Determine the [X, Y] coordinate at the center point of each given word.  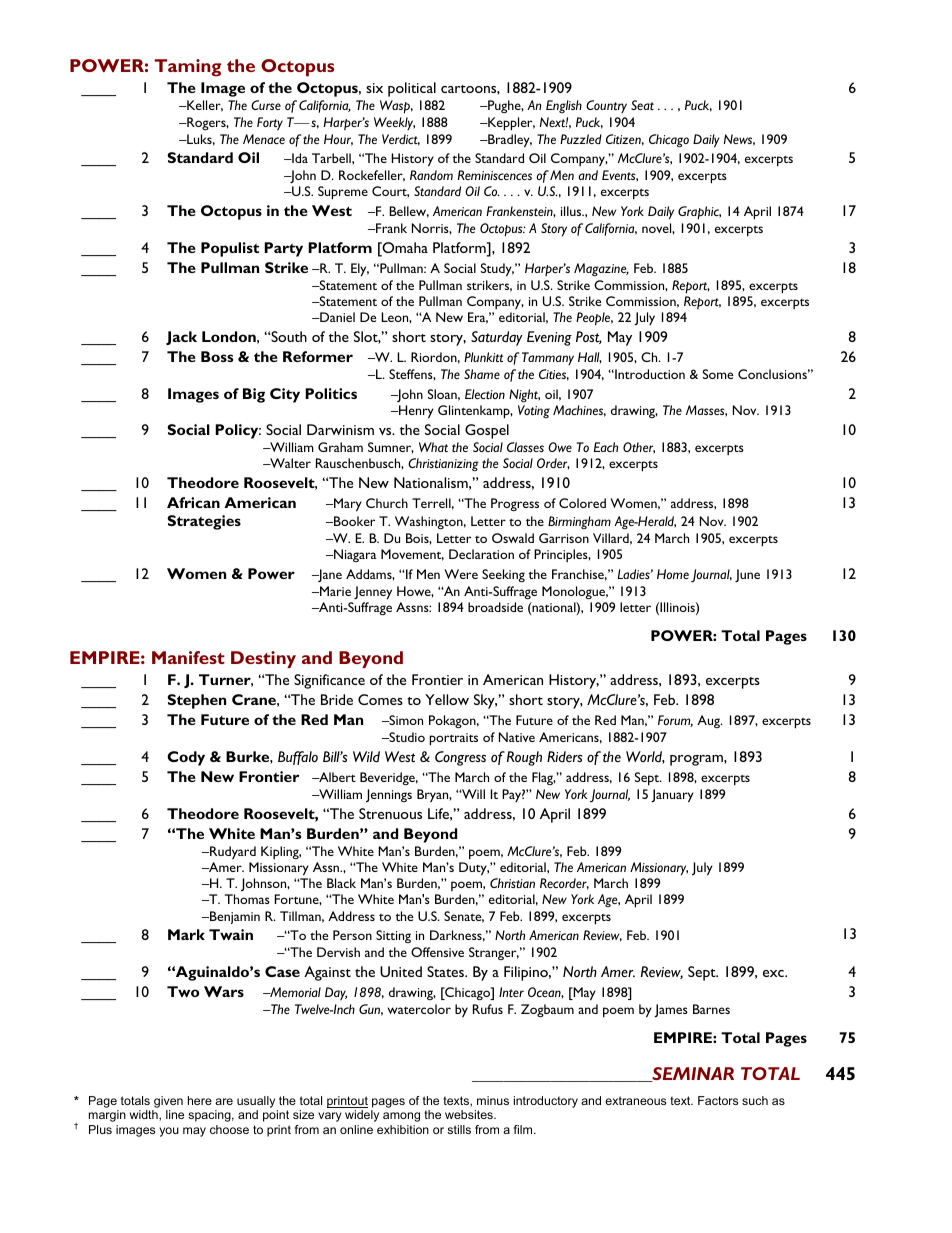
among [401, 1117]
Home [673, 574]
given [167, 1103]
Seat [642, 105]
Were [461, 574]
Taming [187, 68]
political [412, 89]
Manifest [188, 657]
